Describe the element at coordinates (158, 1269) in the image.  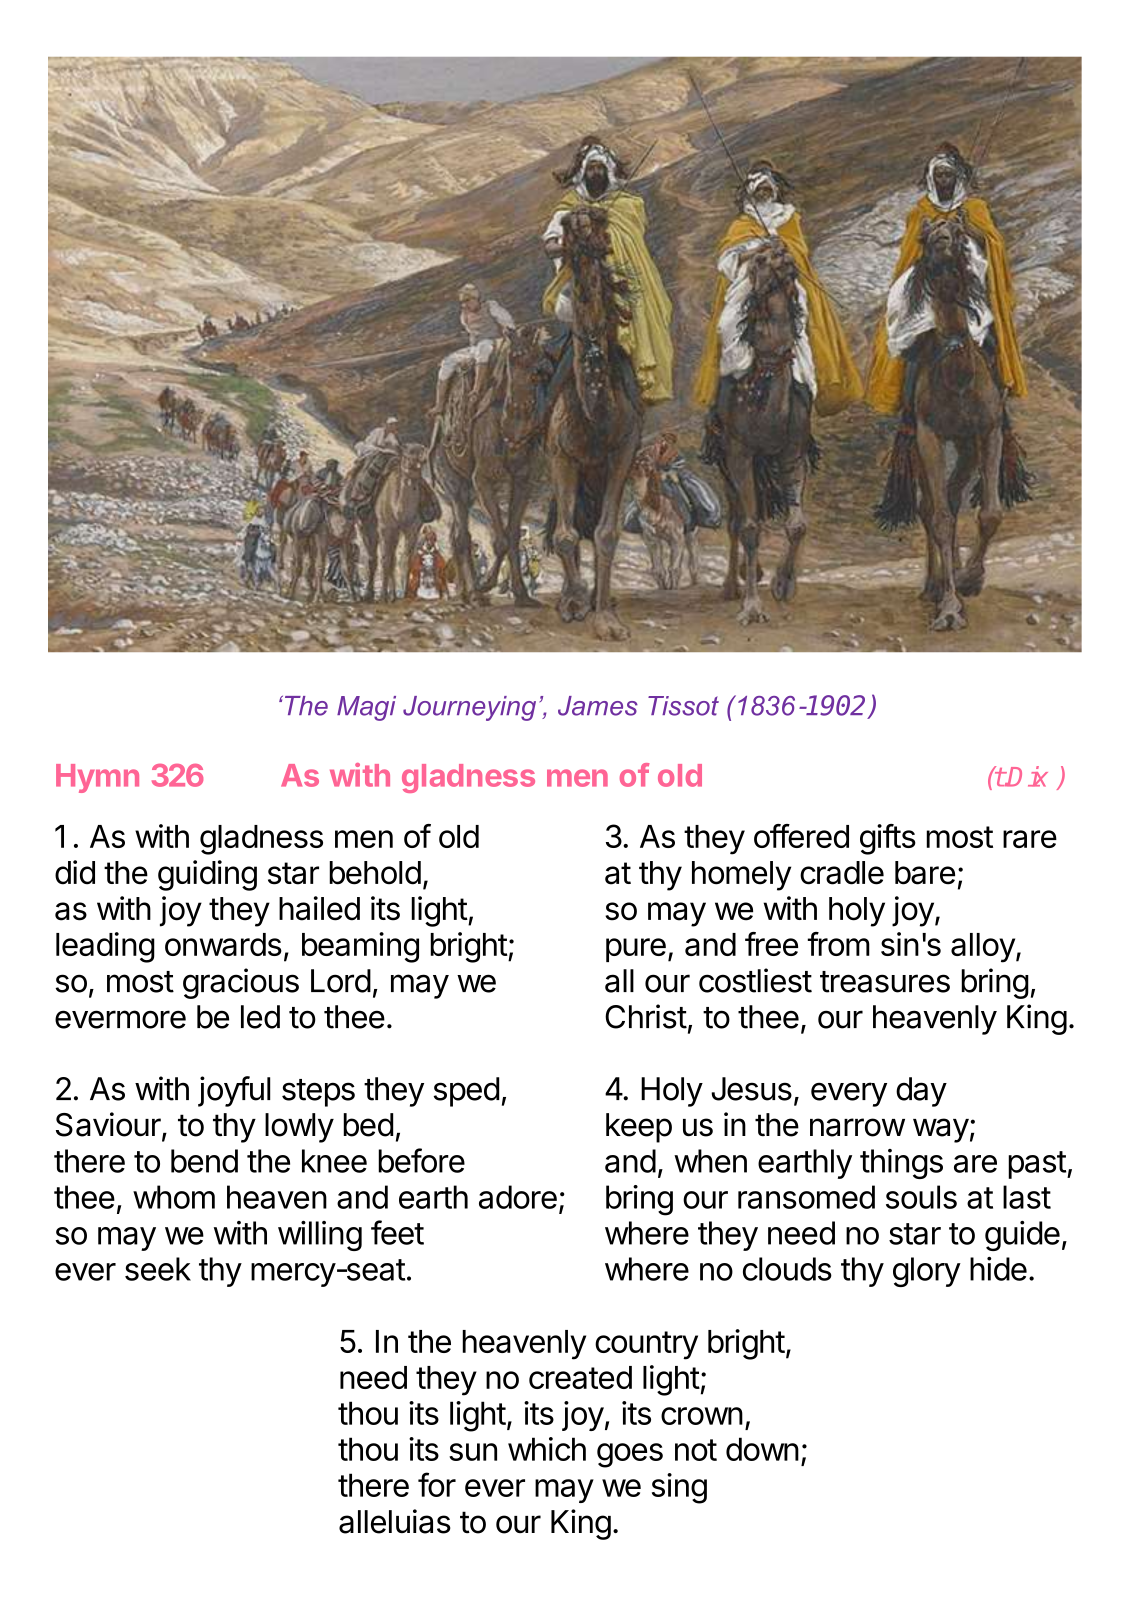
I see `seek` at that location.
